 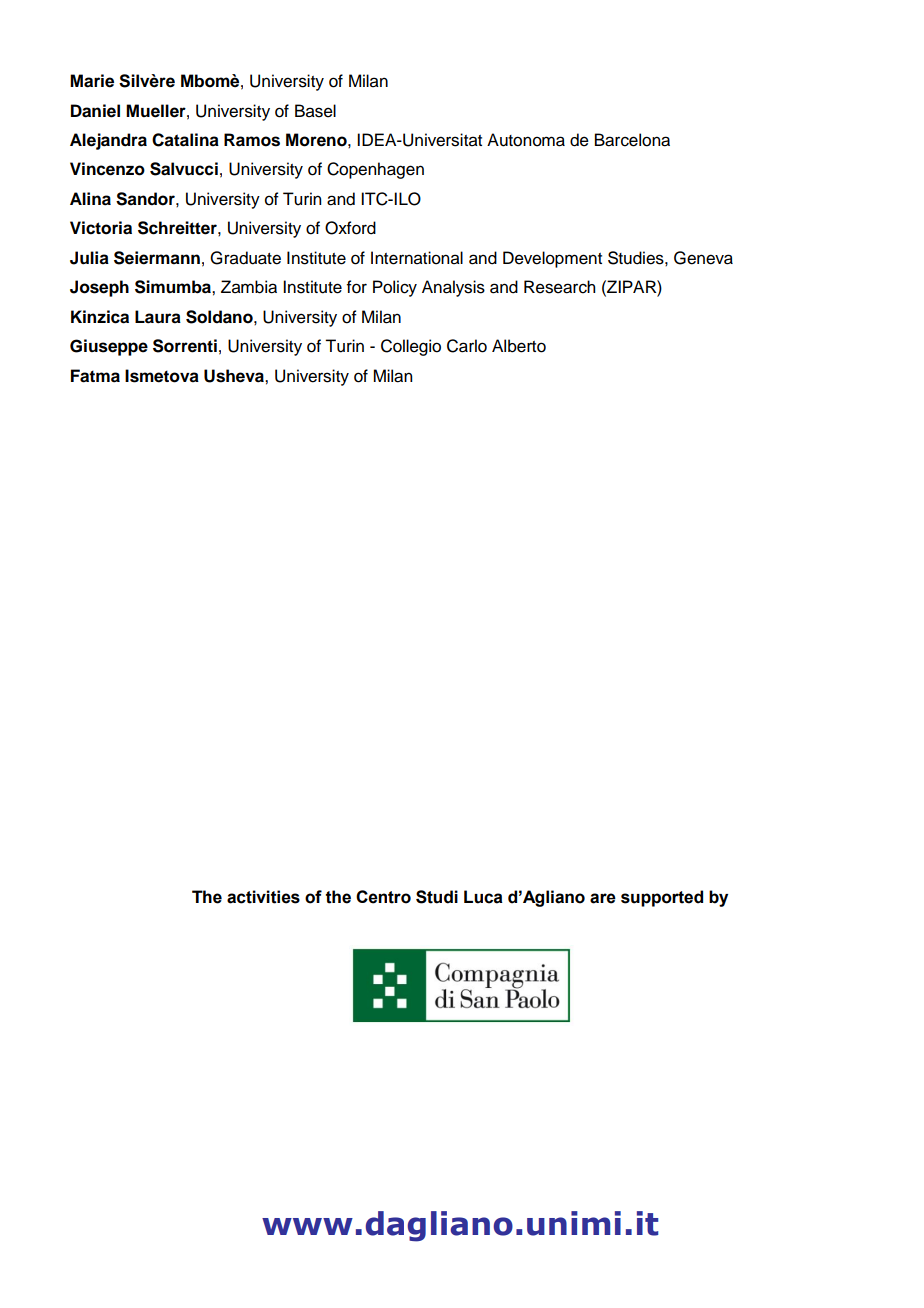 I want to click on Alberto, so click(x=519, y=346).
